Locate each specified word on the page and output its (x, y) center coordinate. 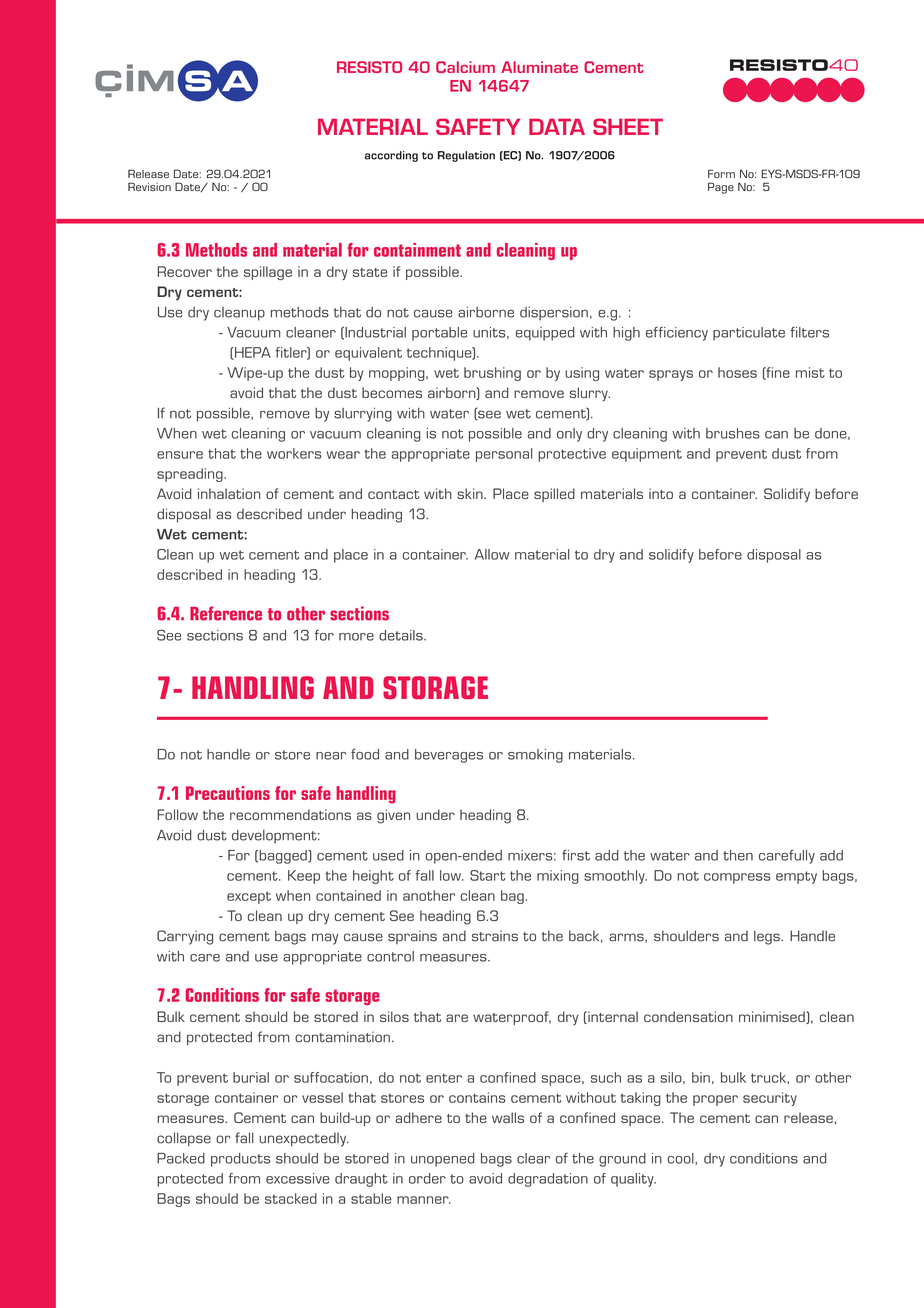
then (738, 855)
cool (682, 1159)
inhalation (229, 493)
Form (721, 173)
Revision (149, 186)
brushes (733, 433)
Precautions (228, 793)
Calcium (465, 67)
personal (504, 455)
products (240, 1160)
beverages (449, 756)
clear (533, 1158)
